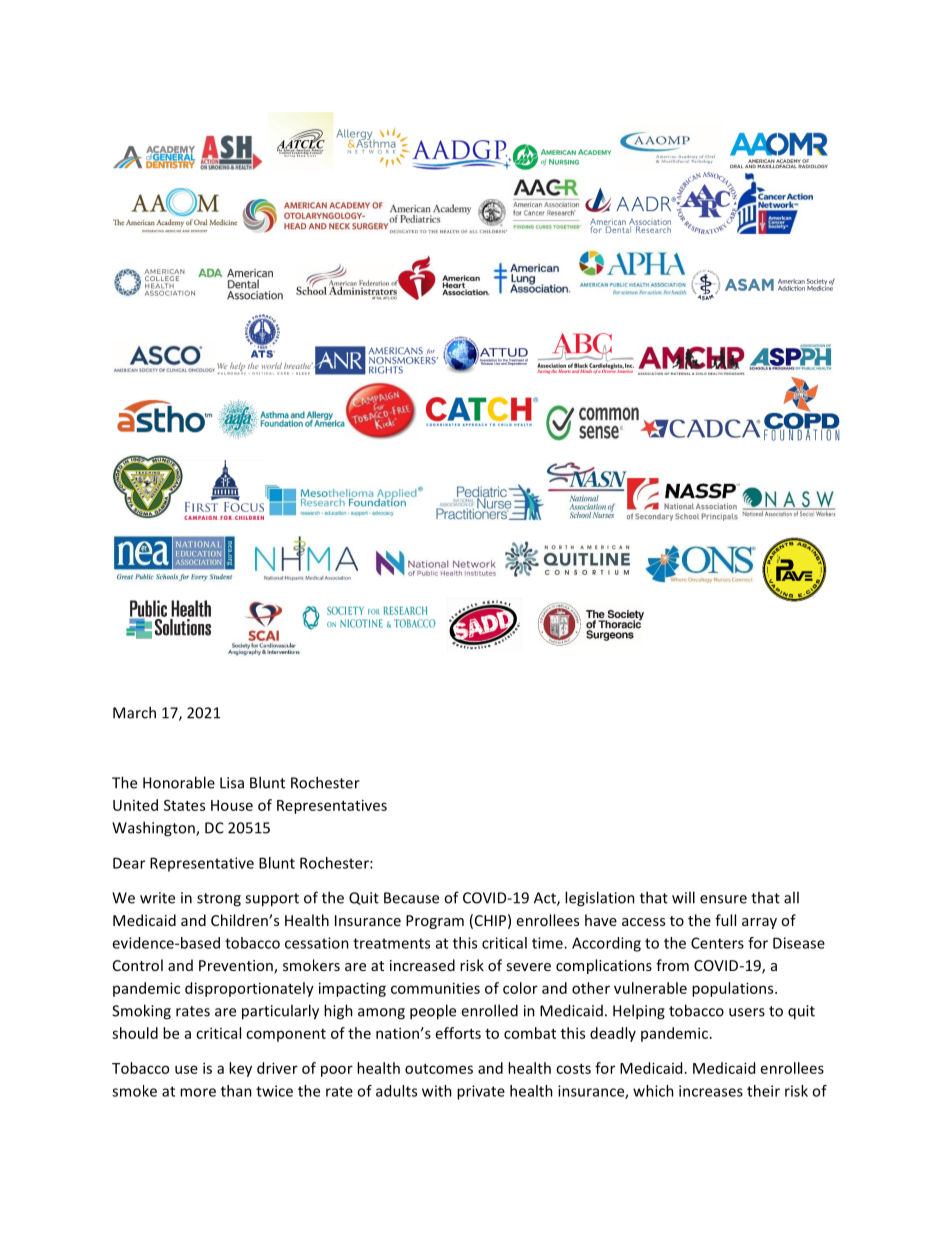 The width and height of the screenshot is (952, 1233). I want to click on strong, so click(219, 900).
